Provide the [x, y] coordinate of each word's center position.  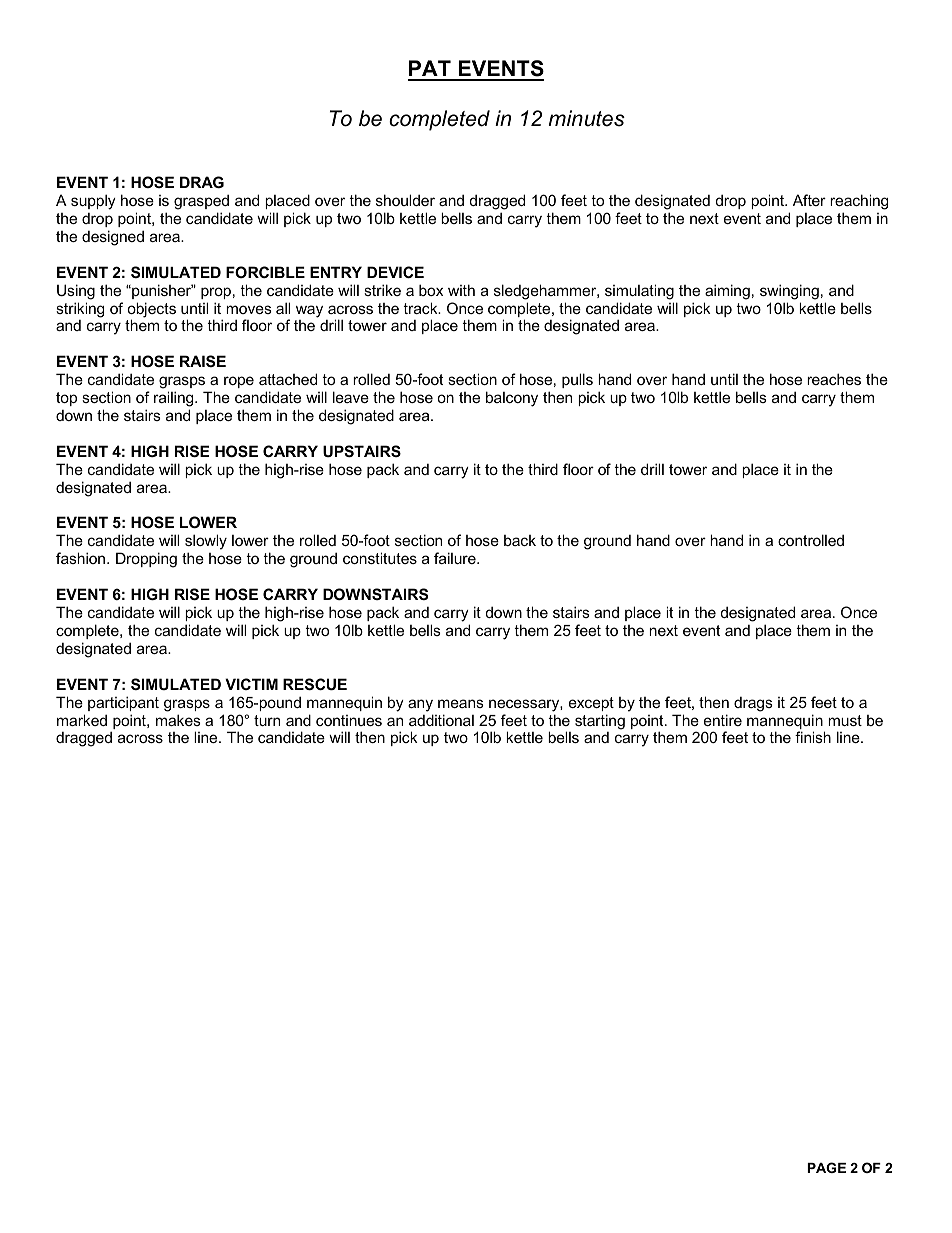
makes [178, 720]
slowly [206, 542]
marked [82, 720]
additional [441, 720]
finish [813, 737]
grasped [201, 202]
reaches [834, 379]
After [809, 200]
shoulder [405, 200]
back [520, 540]
